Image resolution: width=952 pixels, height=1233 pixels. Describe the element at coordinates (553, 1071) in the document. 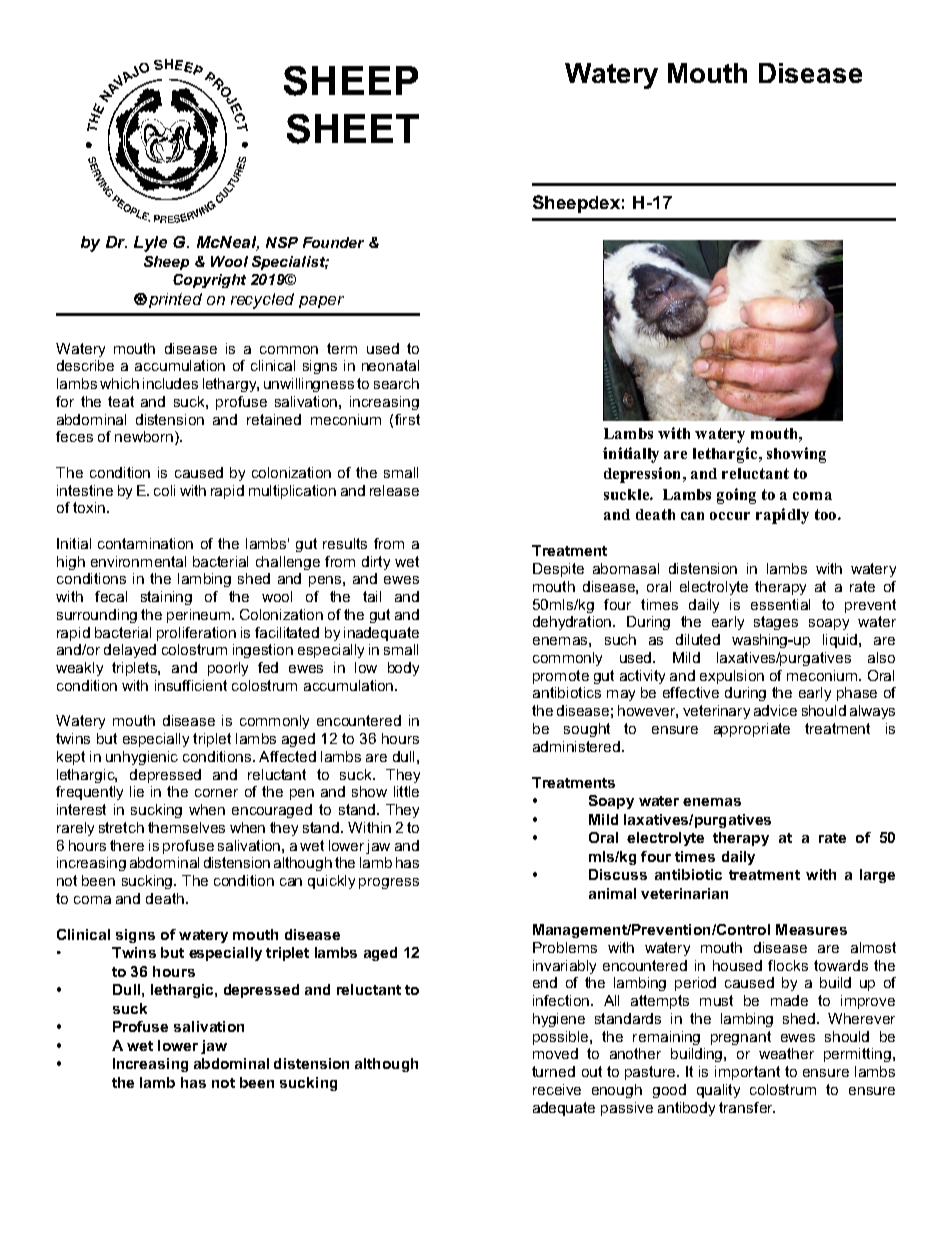

I see `turned` at that location.
